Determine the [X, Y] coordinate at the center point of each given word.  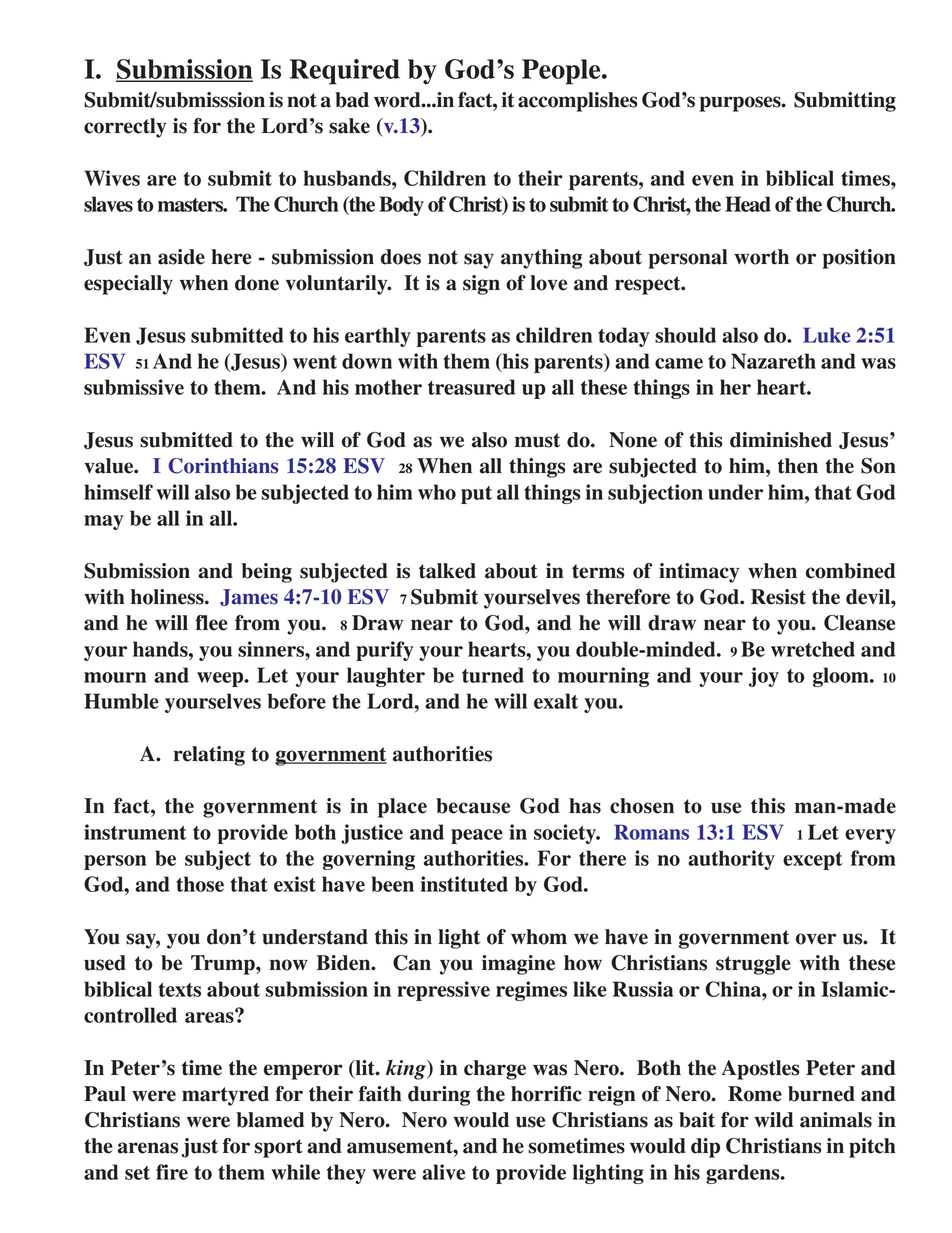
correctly [125, 128]
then [798, 466]
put [476, 495]
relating [209, 756]
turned [493, 675]
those [200, 884]
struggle [753, 965]
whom [539, 937]
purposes [741, 104]
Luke [827, 335]
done [257, 283]
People [562, 72]
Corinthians [223, 466]
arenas [148, 1148]
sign [481, 285]
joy [764, 677]
